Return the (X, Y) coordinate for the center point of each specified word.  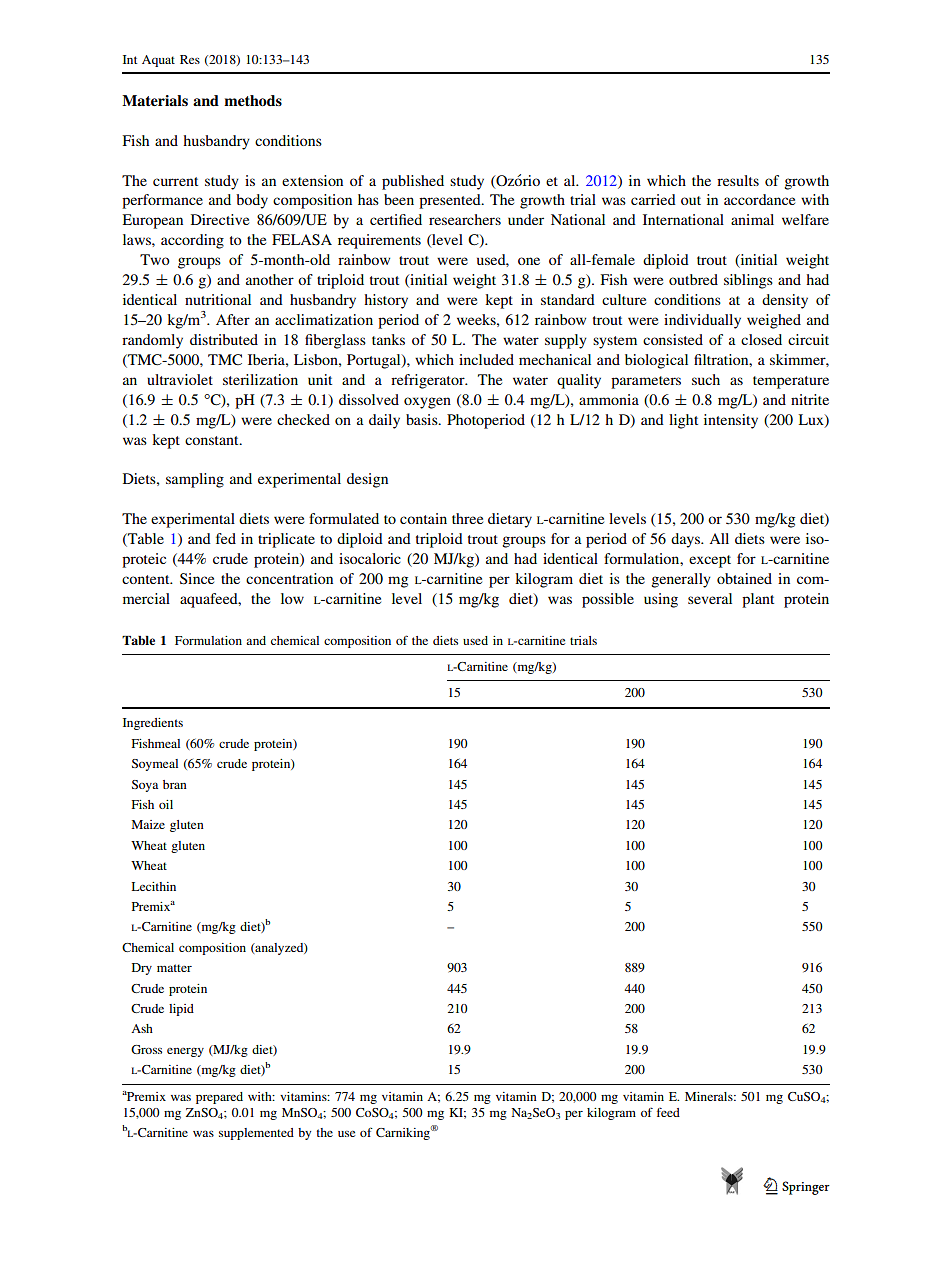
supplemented (256, 1134)
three (467, 518)
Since (197, 578)
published (413, 182)
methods (253, 100)
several (710, 598)
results (738, 180)
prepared (219, 1098)
